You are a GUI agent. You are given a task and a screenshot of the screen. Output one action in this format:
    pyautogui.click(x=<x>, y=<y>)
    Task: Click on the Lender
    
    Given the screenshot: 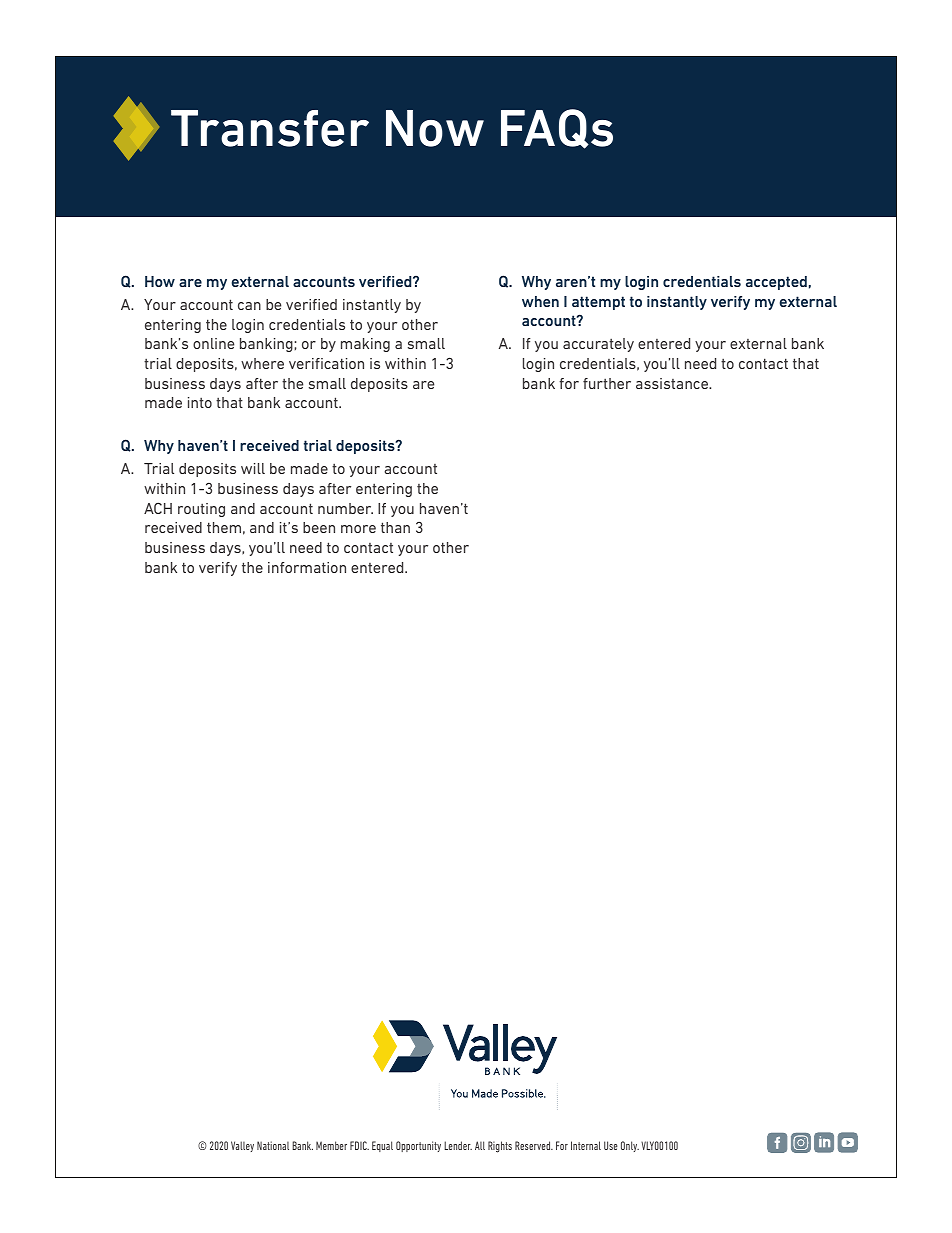 What is the action you would take?
    pyautogui.click(x=458, y=1145)
